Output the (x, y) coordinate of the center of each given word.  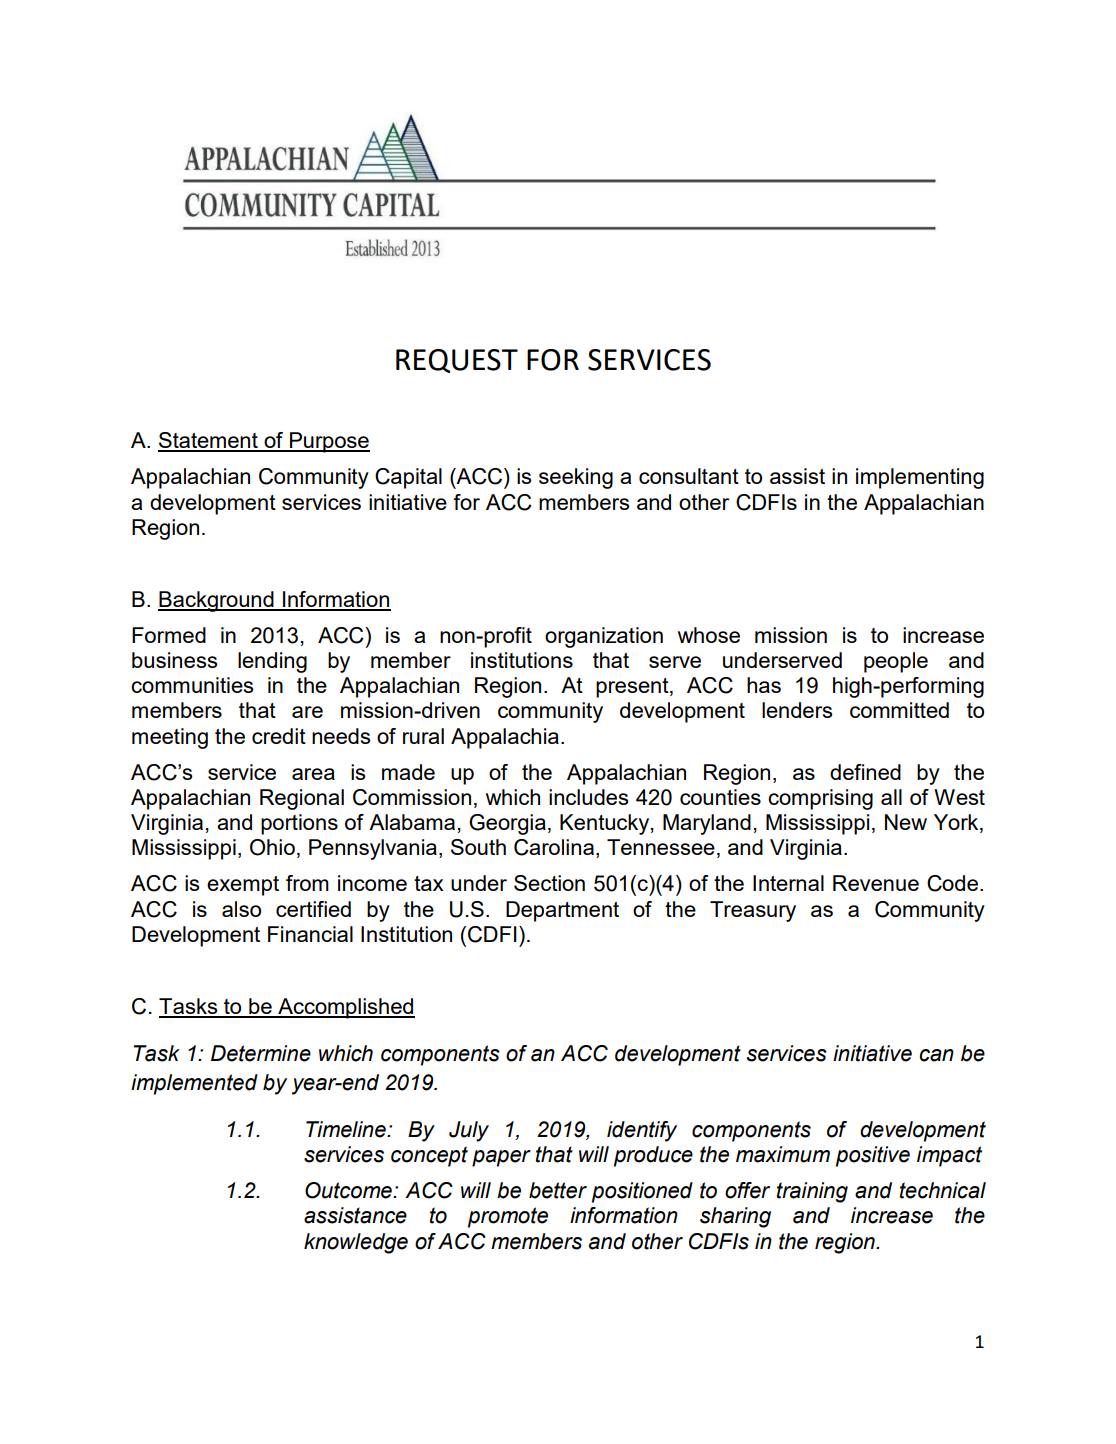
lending (272, 662)
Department (562, 911)
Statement (209, 441)
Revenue (876, 883)
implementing (920, 478)
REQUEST (457, 361)
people (896, 662)
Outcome (349, 1190)
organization (604, 637)
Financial (310, 934)
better (558, 1190)
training (812, 1192)
